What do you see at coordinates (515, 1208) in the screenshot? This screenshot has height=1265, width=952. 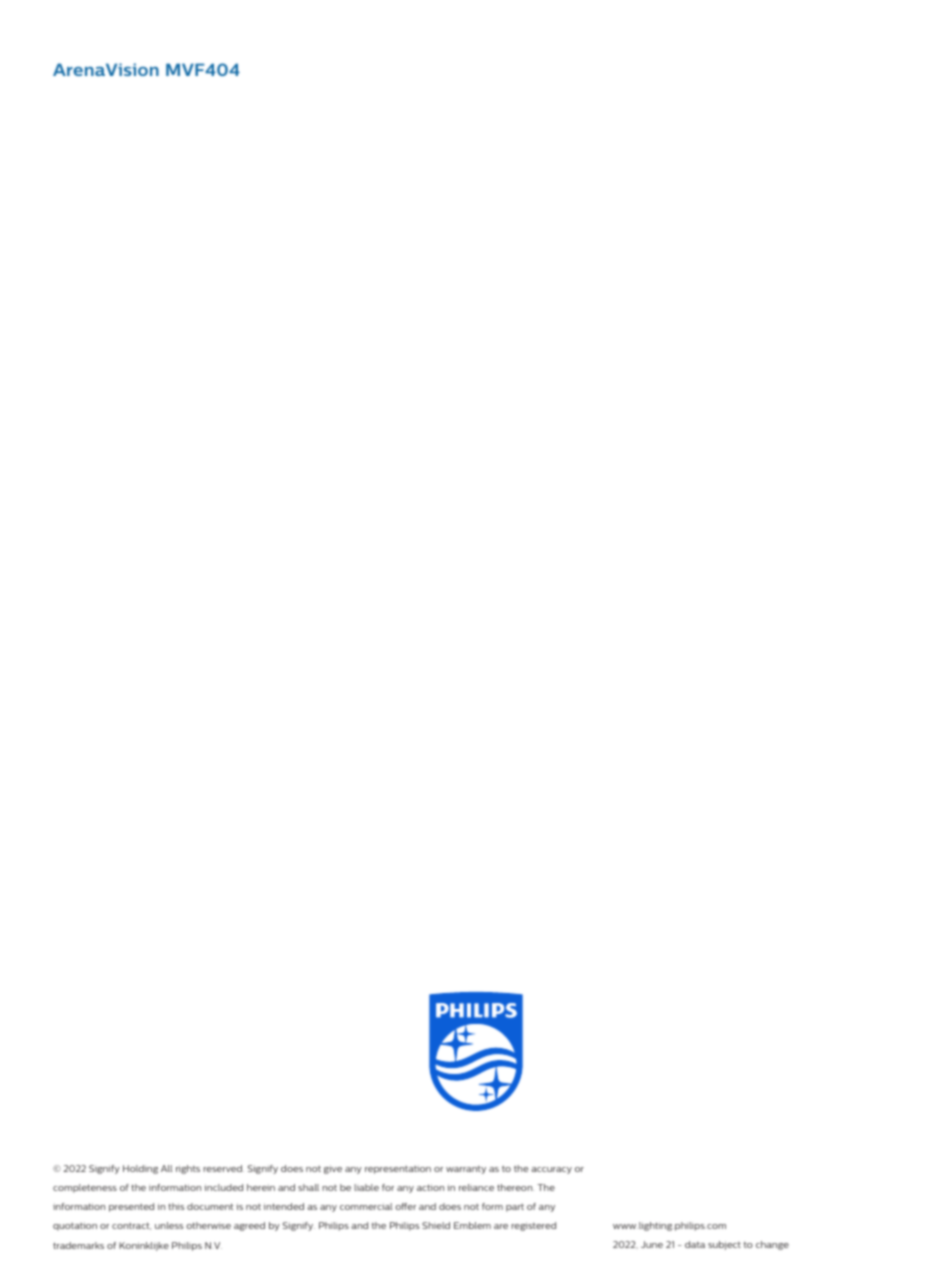 I see `part` at bounding box center [515, 1208].
